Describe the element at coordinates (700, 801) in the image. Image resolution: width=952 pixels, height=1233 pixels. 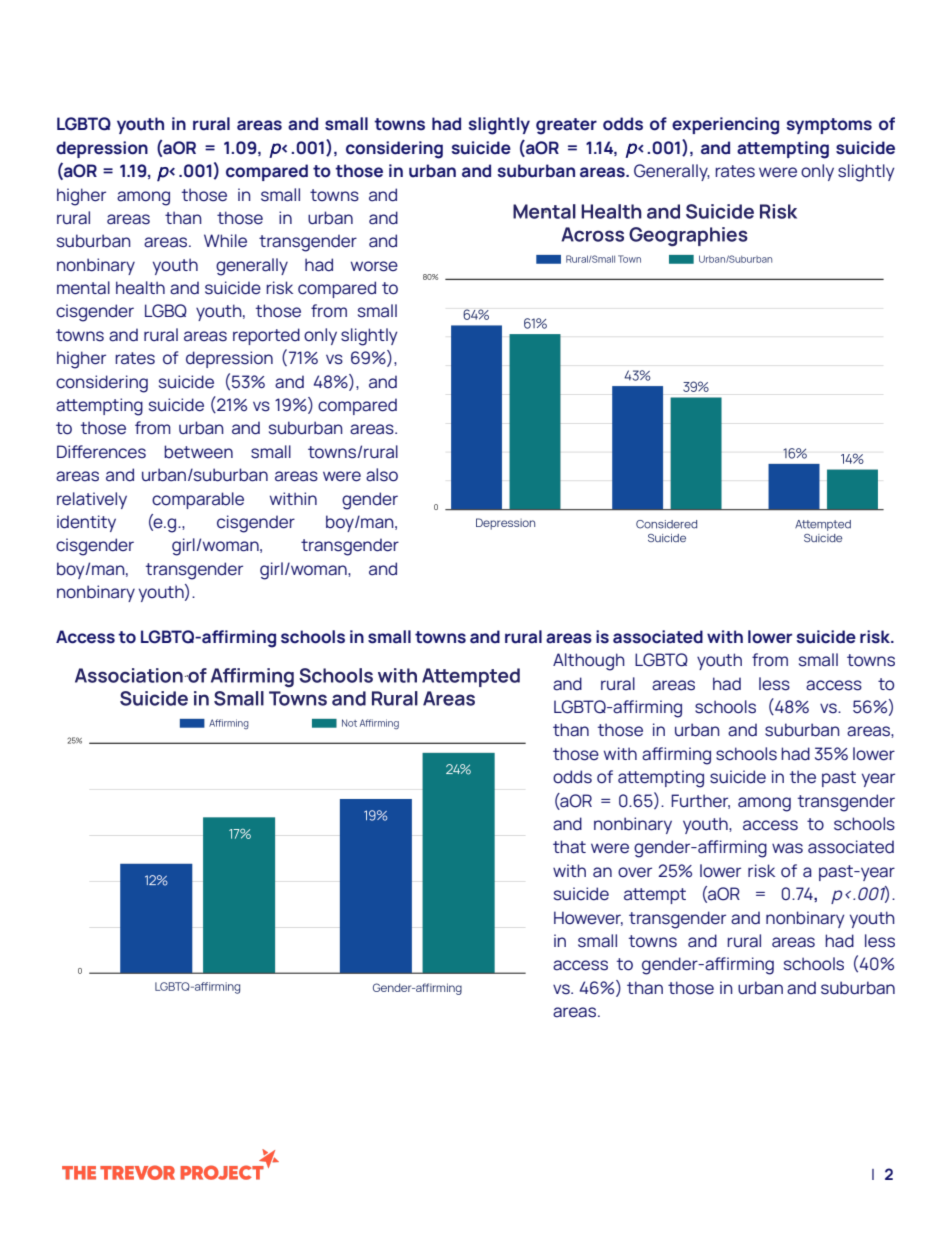
I see `Further` at that location.
